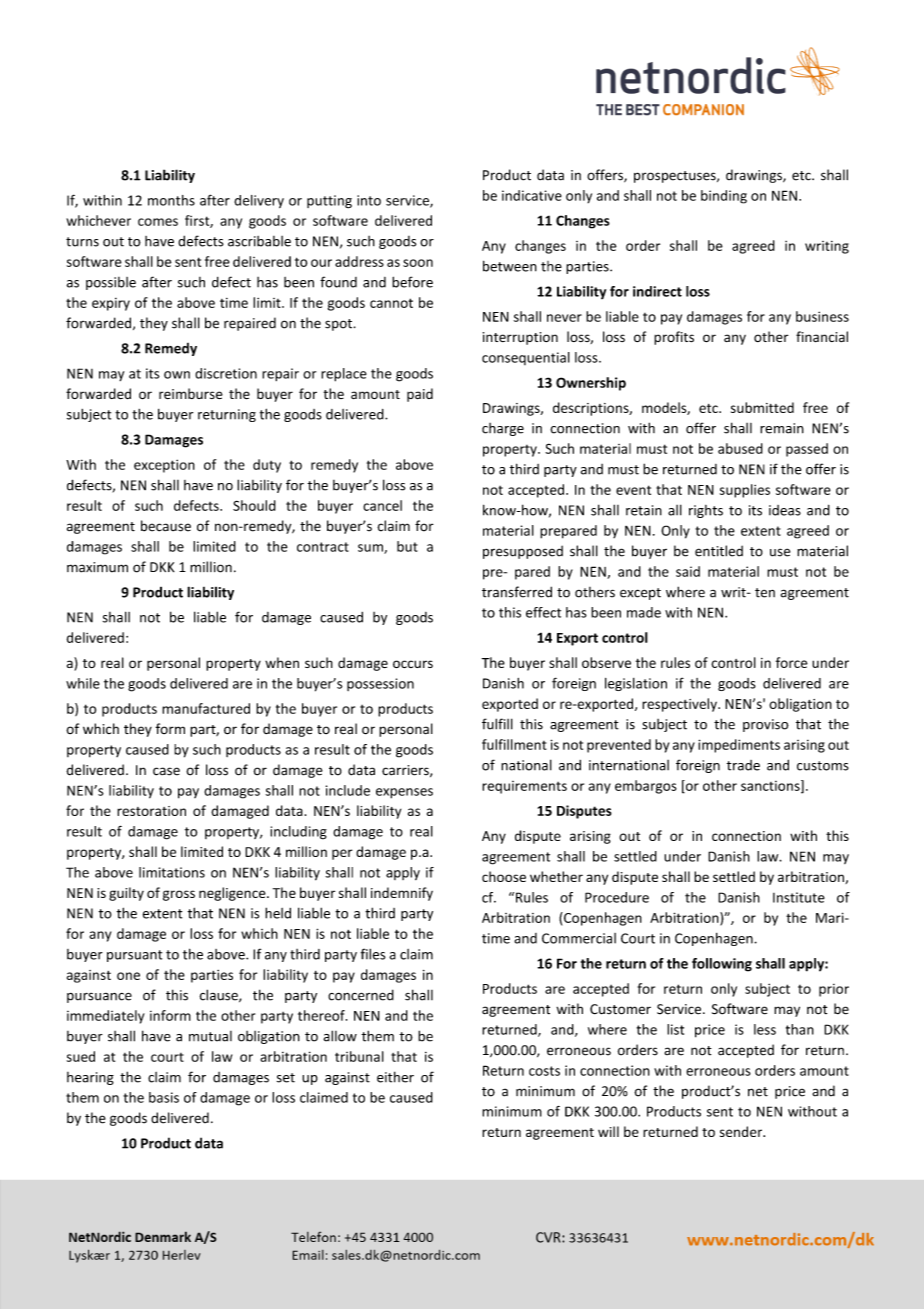 The image size is (924, 1309). I want to click on impediments, so click(739, 746).
